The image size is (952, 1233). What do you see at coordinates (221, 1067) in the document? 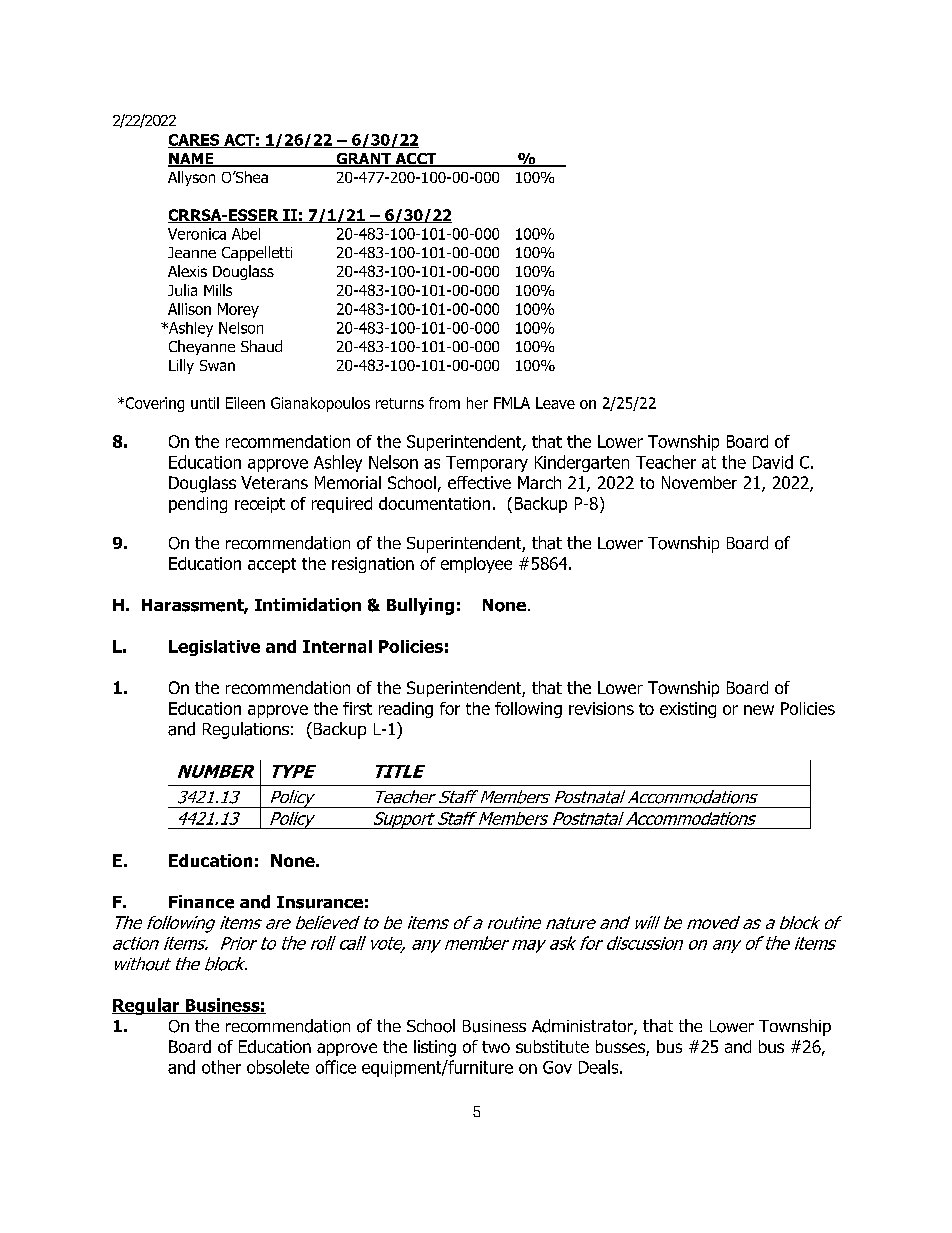
I see `other` at bounding box center [221, 1067].
